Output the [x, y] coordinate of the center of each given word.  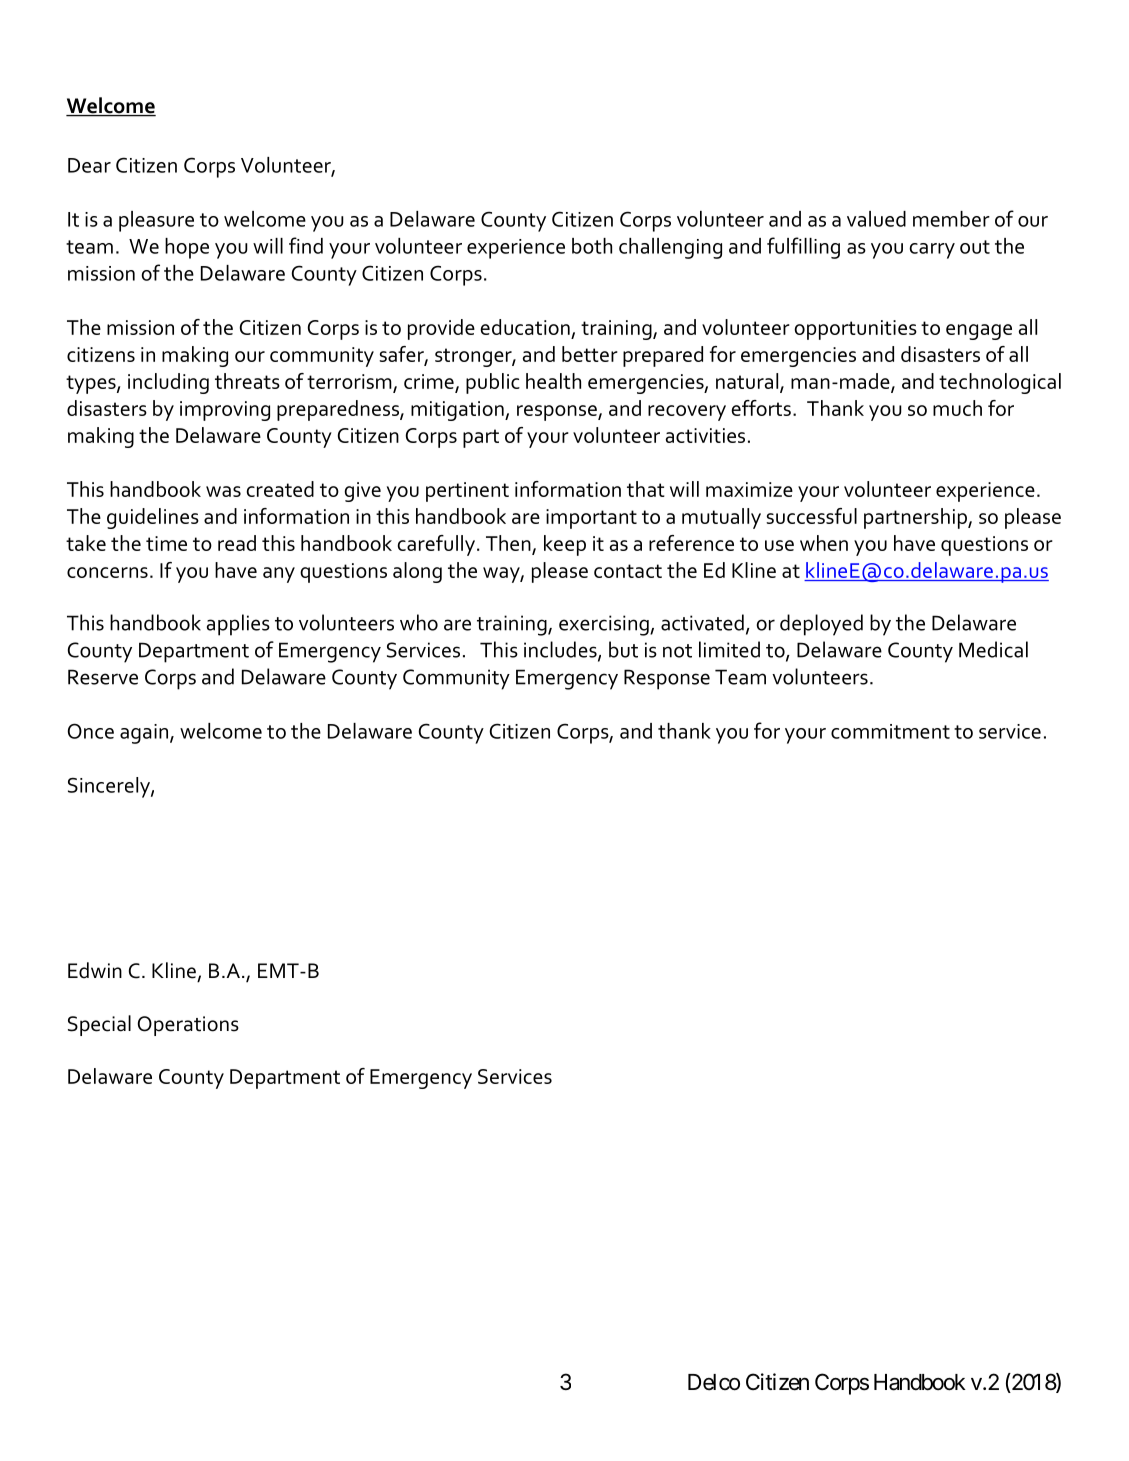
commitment [890, 731]
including [168, 383]
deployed [821, 625]
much [957, 408]
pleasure [156, 221]
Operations [188, 1026]
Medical [993, 649]
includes [561, 650]
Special [99, 1025]
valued [876, 219]
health [553, 381]
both [592, 246]
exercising [605, 625]
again [145, 734]
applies [238, 625]
